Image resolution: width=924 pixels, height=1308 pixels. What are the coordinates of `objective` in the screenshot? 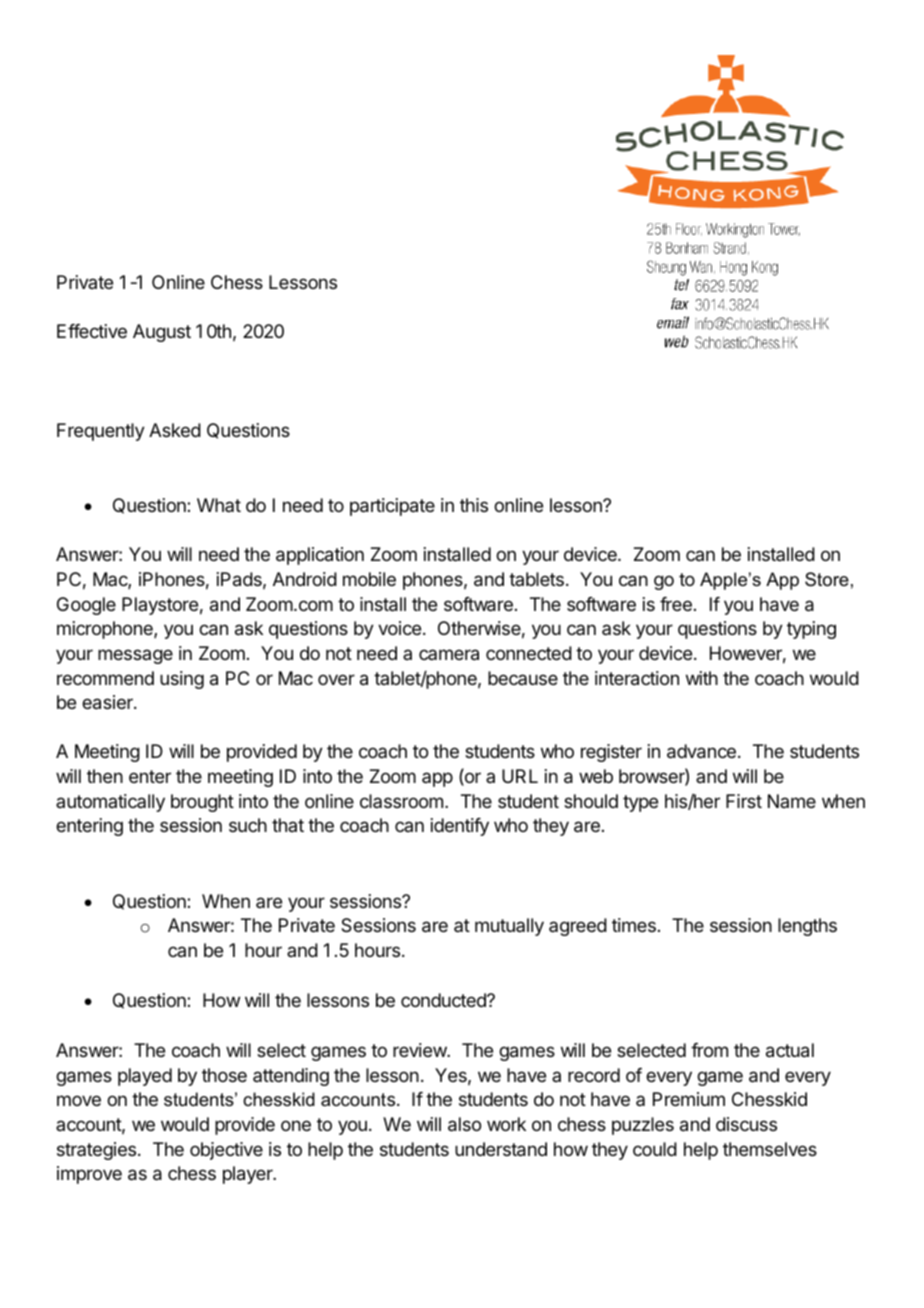 It's located at (226, 1151).
